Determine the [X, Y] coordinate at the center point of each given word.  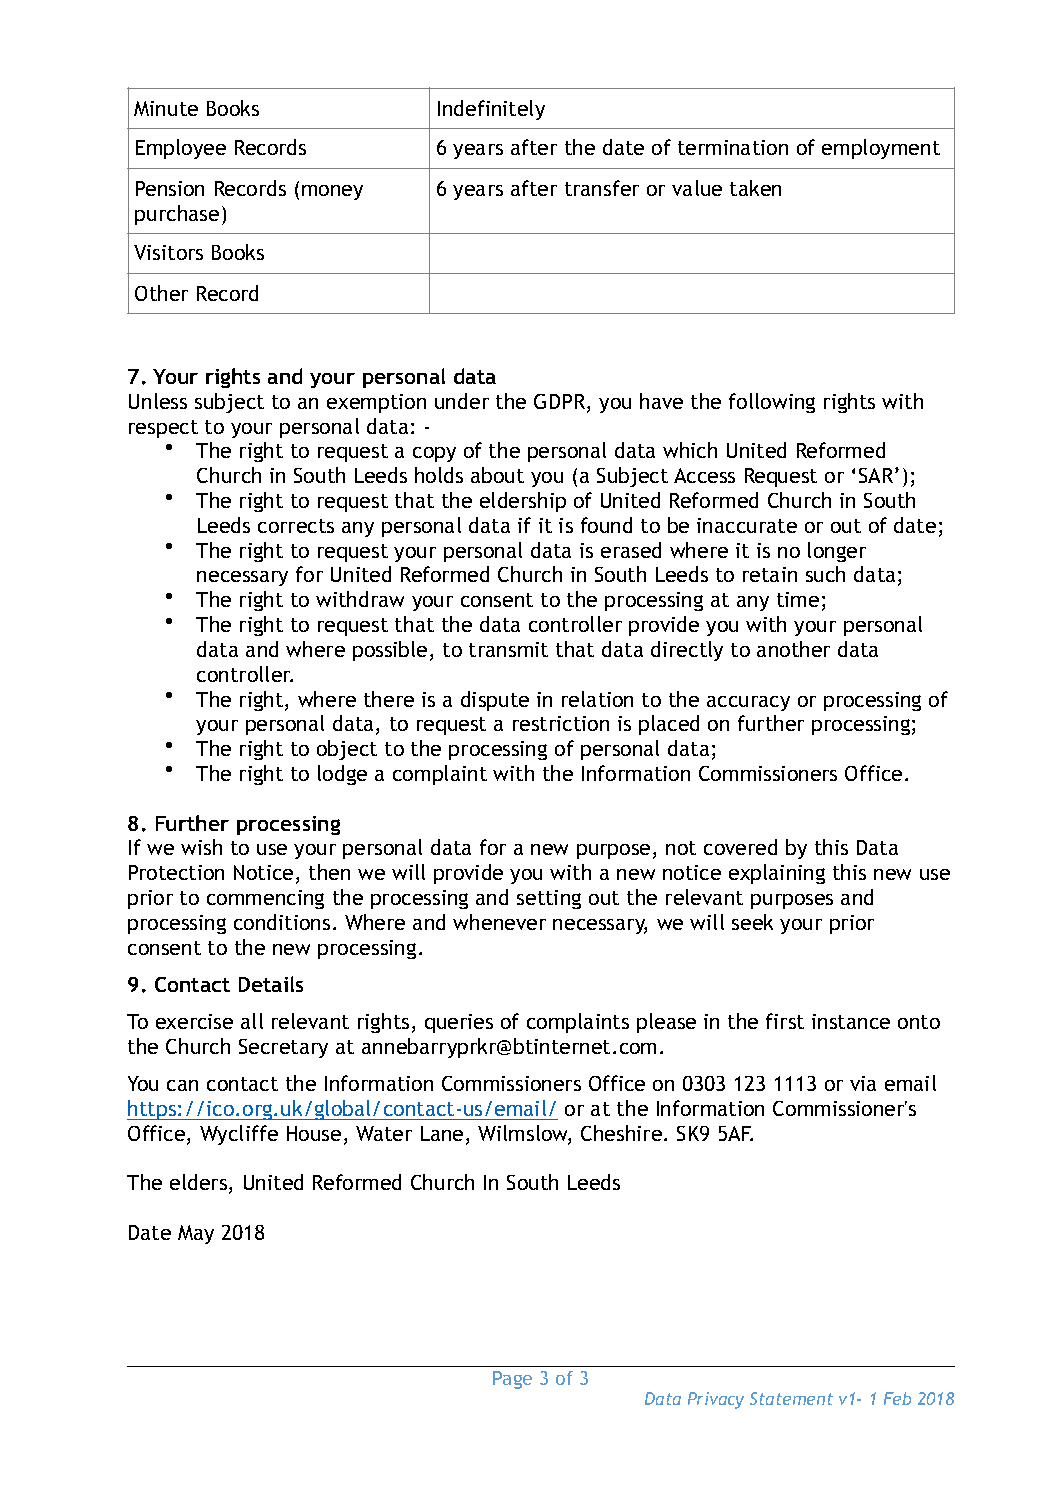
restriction [561, 723]
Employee [181, 149]
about [497, 475]
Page [512, 1380]
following [772, 403]
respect [163, 429]
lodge [342, 775]
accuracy [748, 703]
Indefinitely [491, 110]
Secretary [283, 1048]
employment [881, 149]
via [863, 1083]
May [196, 1234]
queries [459, 1023]
